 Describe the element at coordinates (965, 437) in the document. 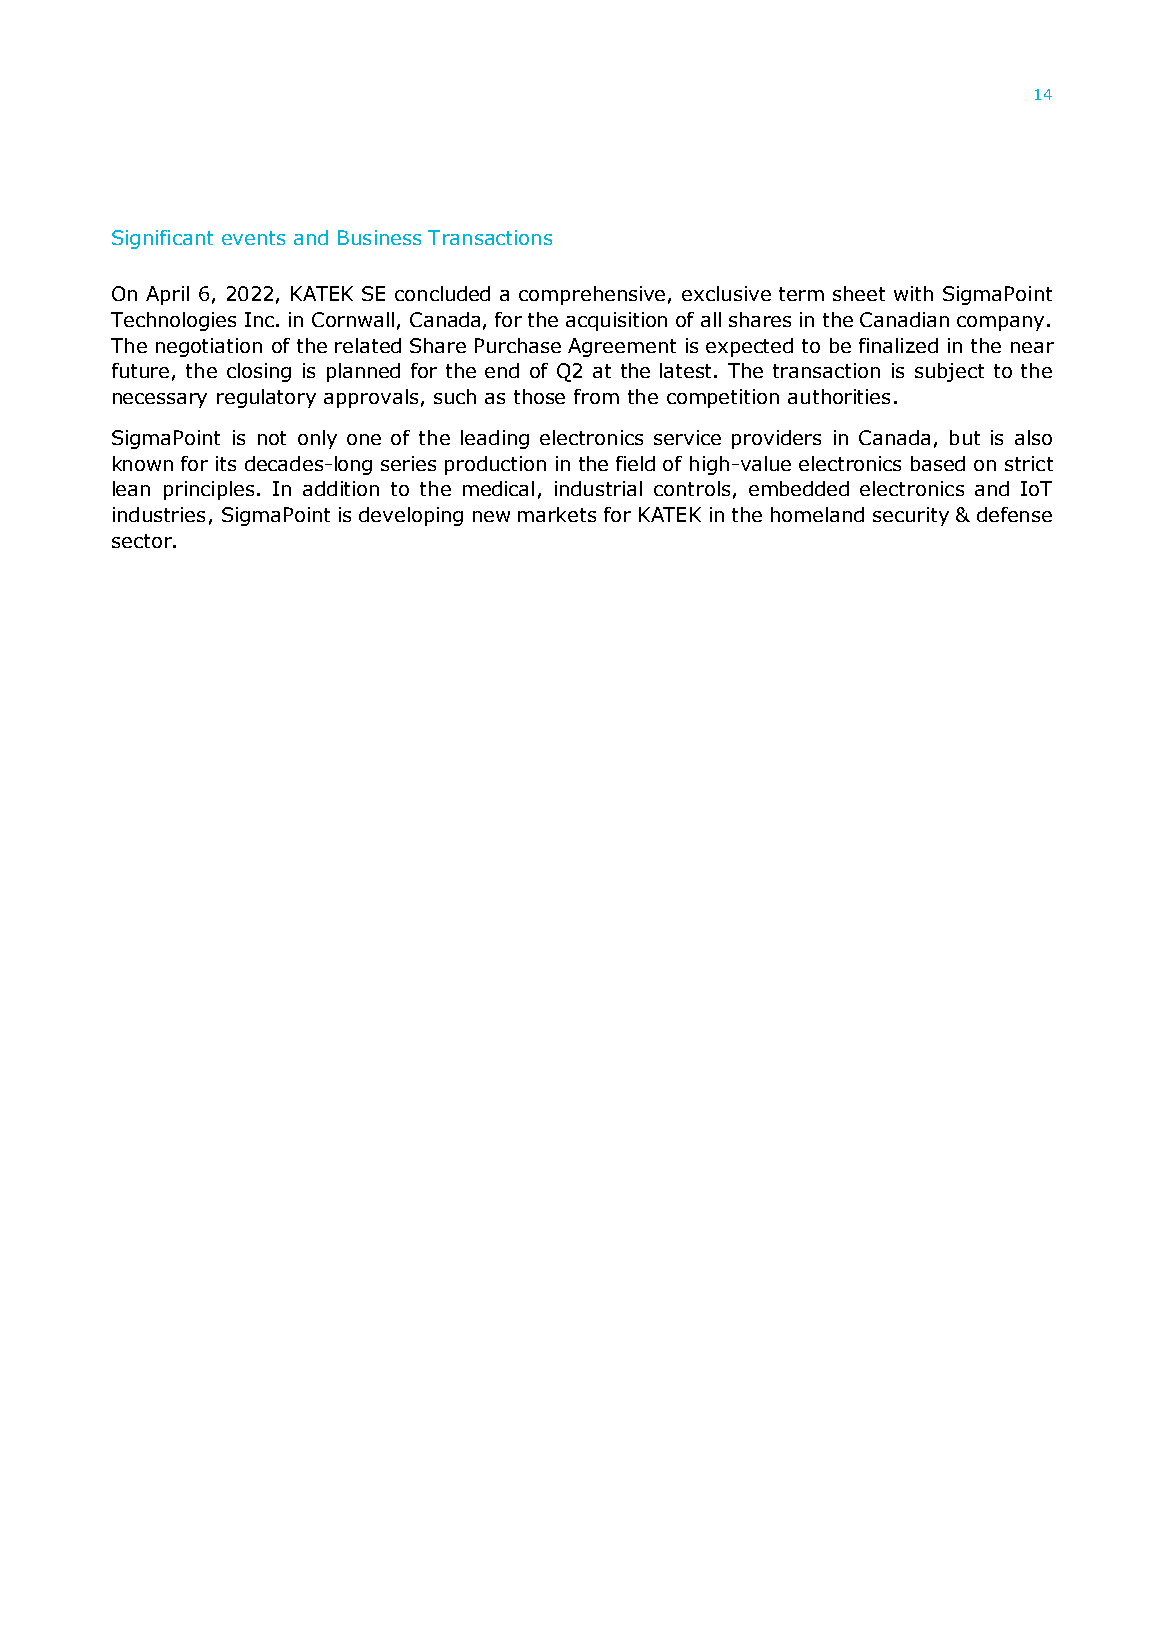

I see `but` at that location.
